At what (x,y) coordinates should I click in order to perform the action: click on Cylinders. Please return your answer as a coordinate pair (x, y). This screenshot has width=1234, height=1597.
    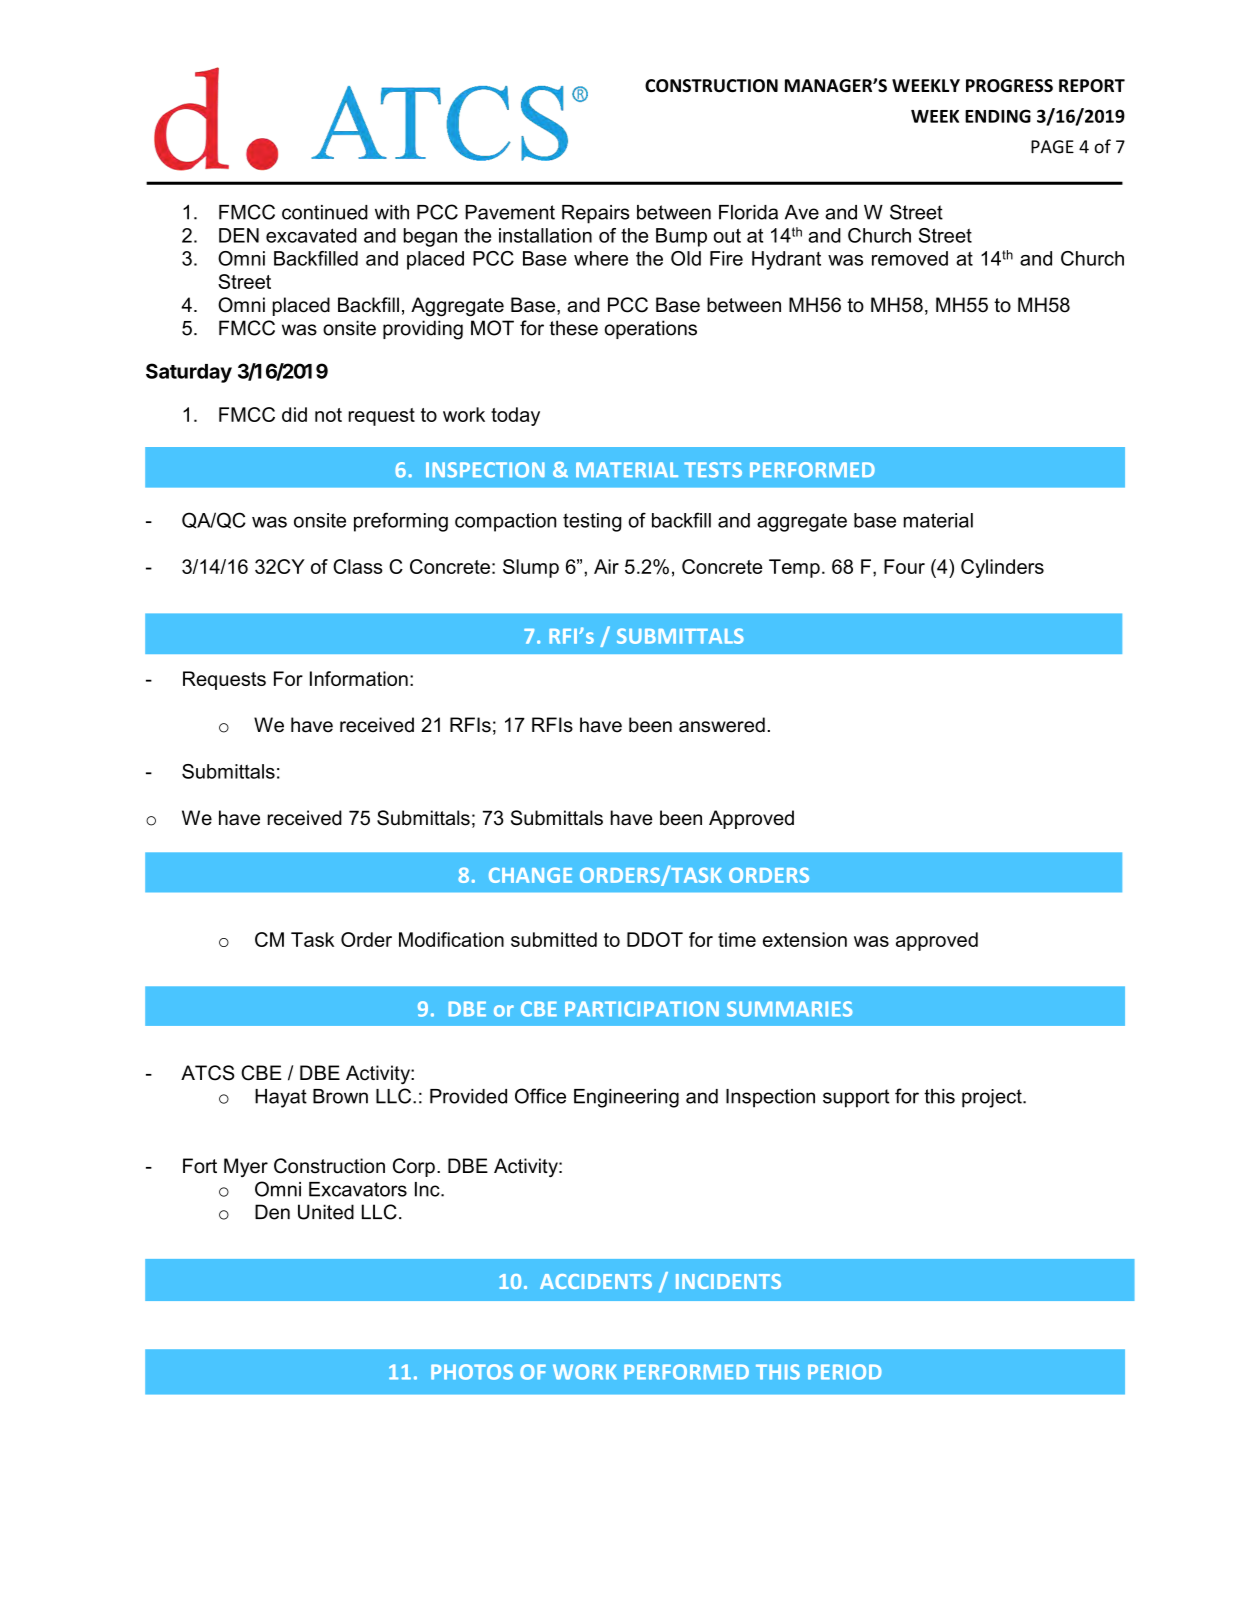
    Looking at the image, I should click on (1002, 568).
